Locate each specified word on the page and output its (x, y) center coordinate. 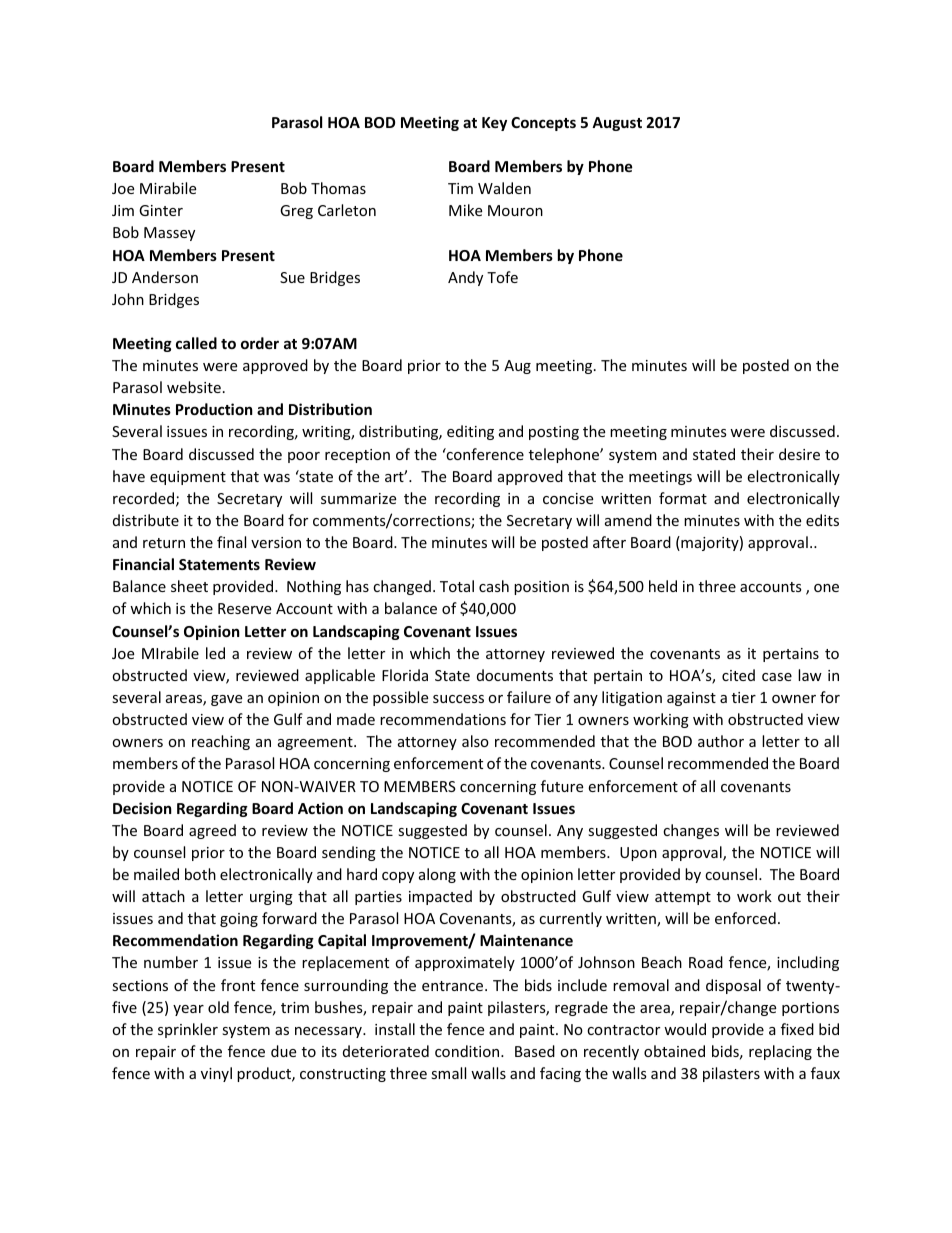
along (437, 875)
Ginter (161, 210)
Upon (638, 854)
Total (457, 586)
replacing (780, 1052)
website (194, 387)
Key (494, 124)
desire (799, 454)
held (663, 586)
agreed (212, 831)
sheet (189, 586)
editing (470, 432)
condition (468, 1051)
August (617, 124)
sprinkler (188, 1030)
